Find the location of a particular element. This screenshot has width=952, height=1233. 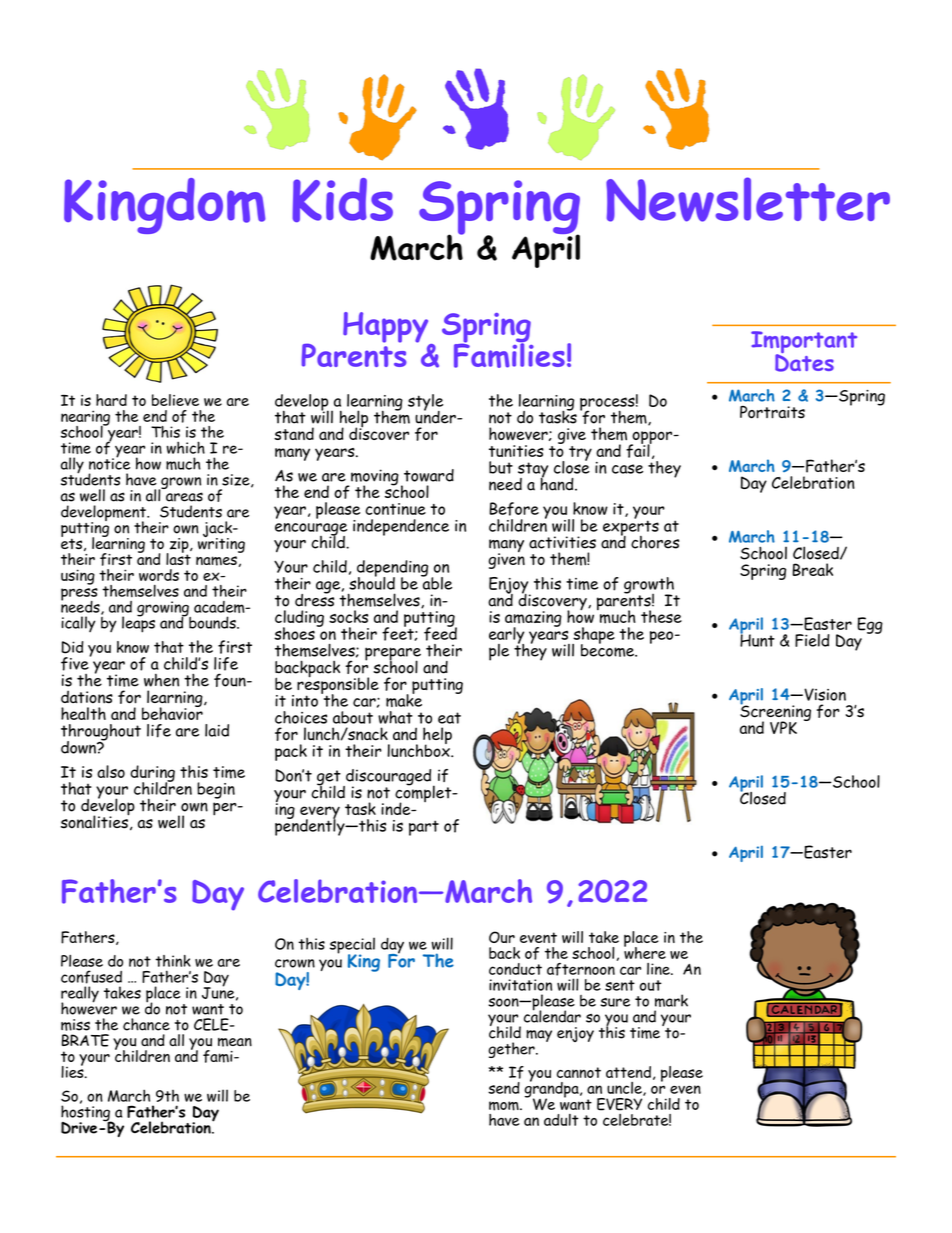

where is located at coordinates (645, 951).
